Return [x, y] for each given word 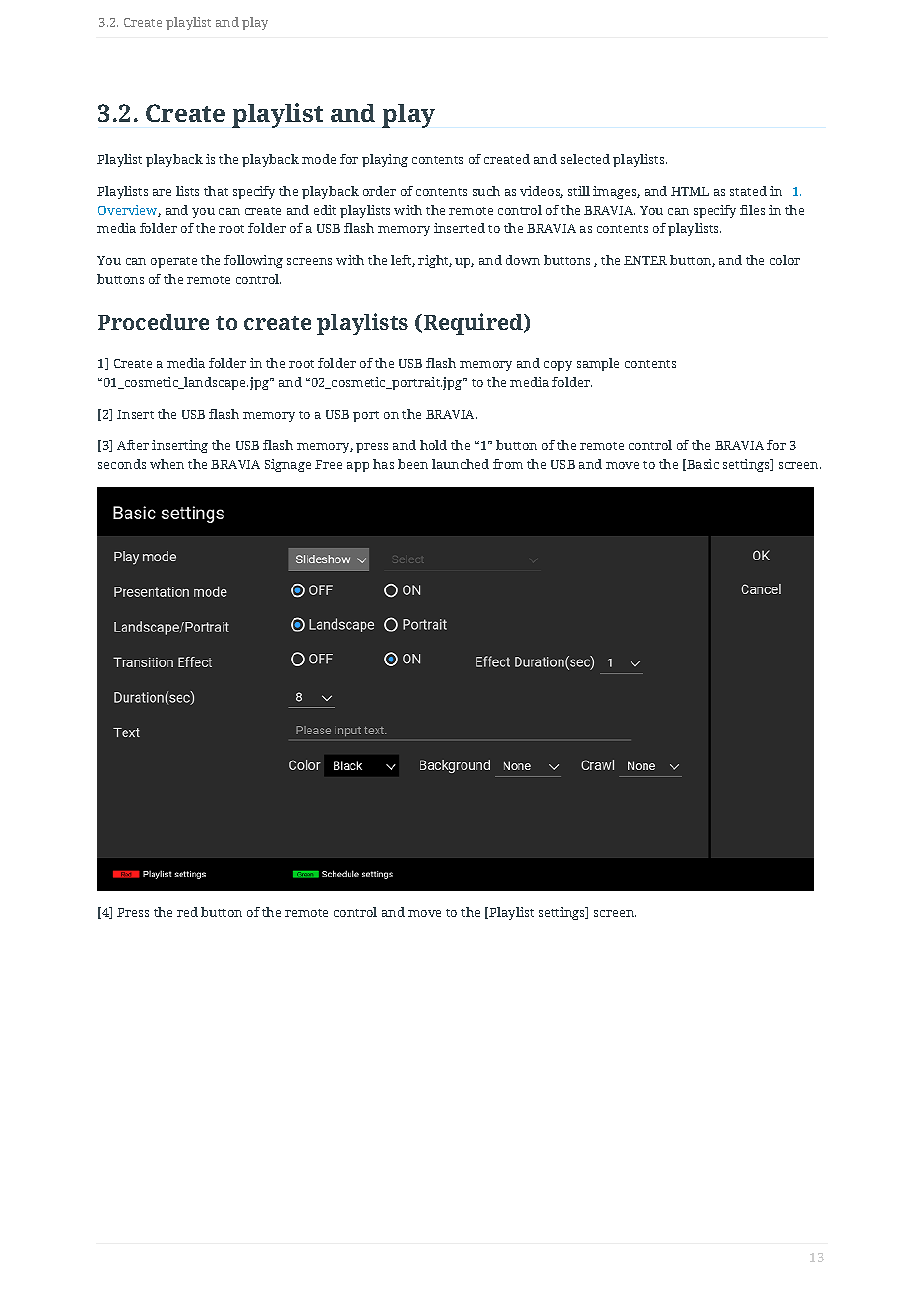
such [486, 191]
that [216, 191]
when [167, 464]
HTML [690, 191]
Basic [702, 465]
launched [460, 464]
